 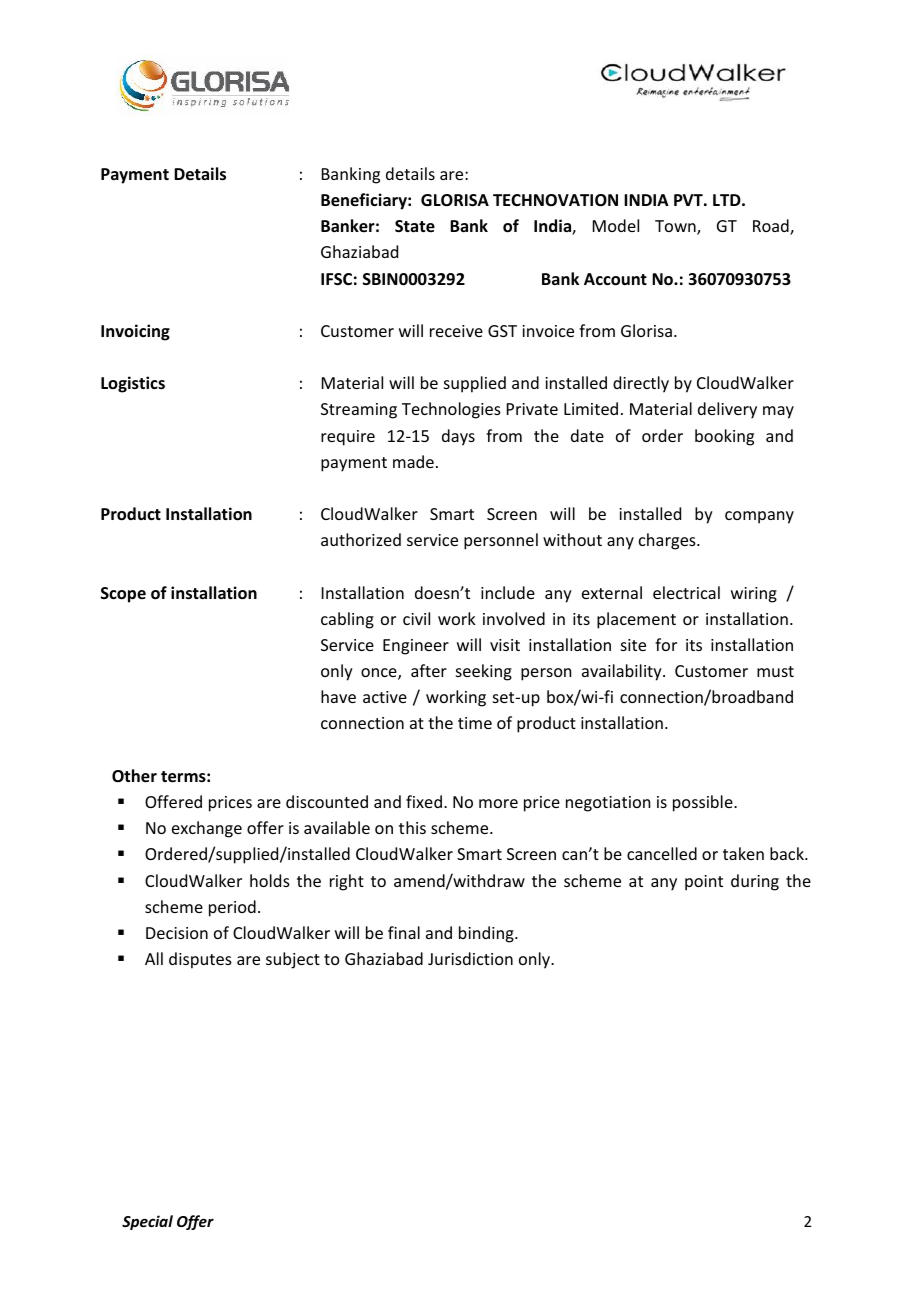 What do you see at coordinates (134, 776) in the page?
I see `Other` at bounding box center [134, 776].
